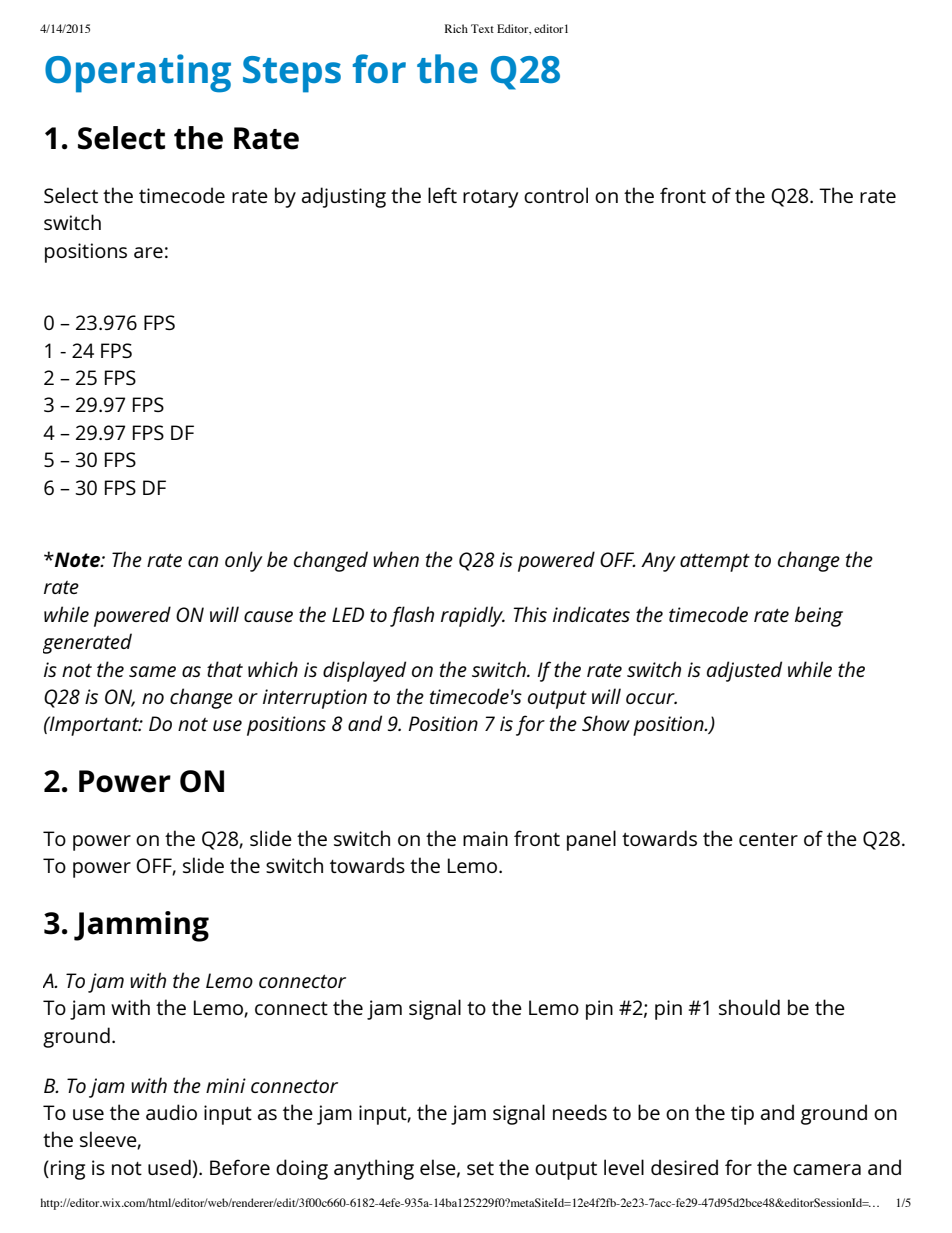 This screenshot has width=952, height=1233. What do you see at coordinates (141, 926) in the screenshot?
I see `Jamming` at bounding box center [141, 926].
